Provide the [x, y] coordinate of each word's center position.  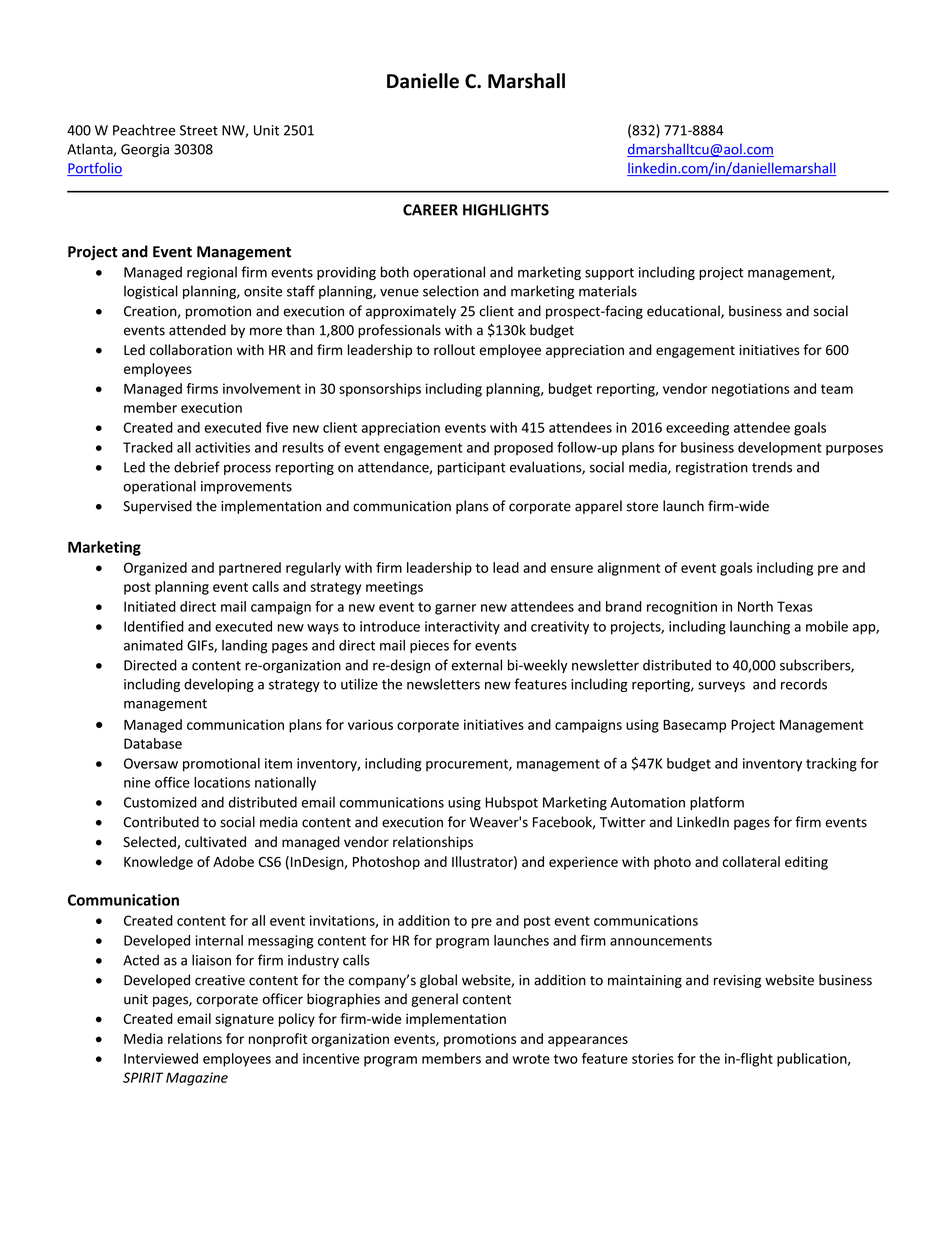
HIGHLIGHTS [506, 210]
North [755, 606]
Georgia [145, 150]
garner [455, 609]
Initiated [150, 606]
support [609, 274]
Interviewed [161, 1058]
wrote [531, 1059]
